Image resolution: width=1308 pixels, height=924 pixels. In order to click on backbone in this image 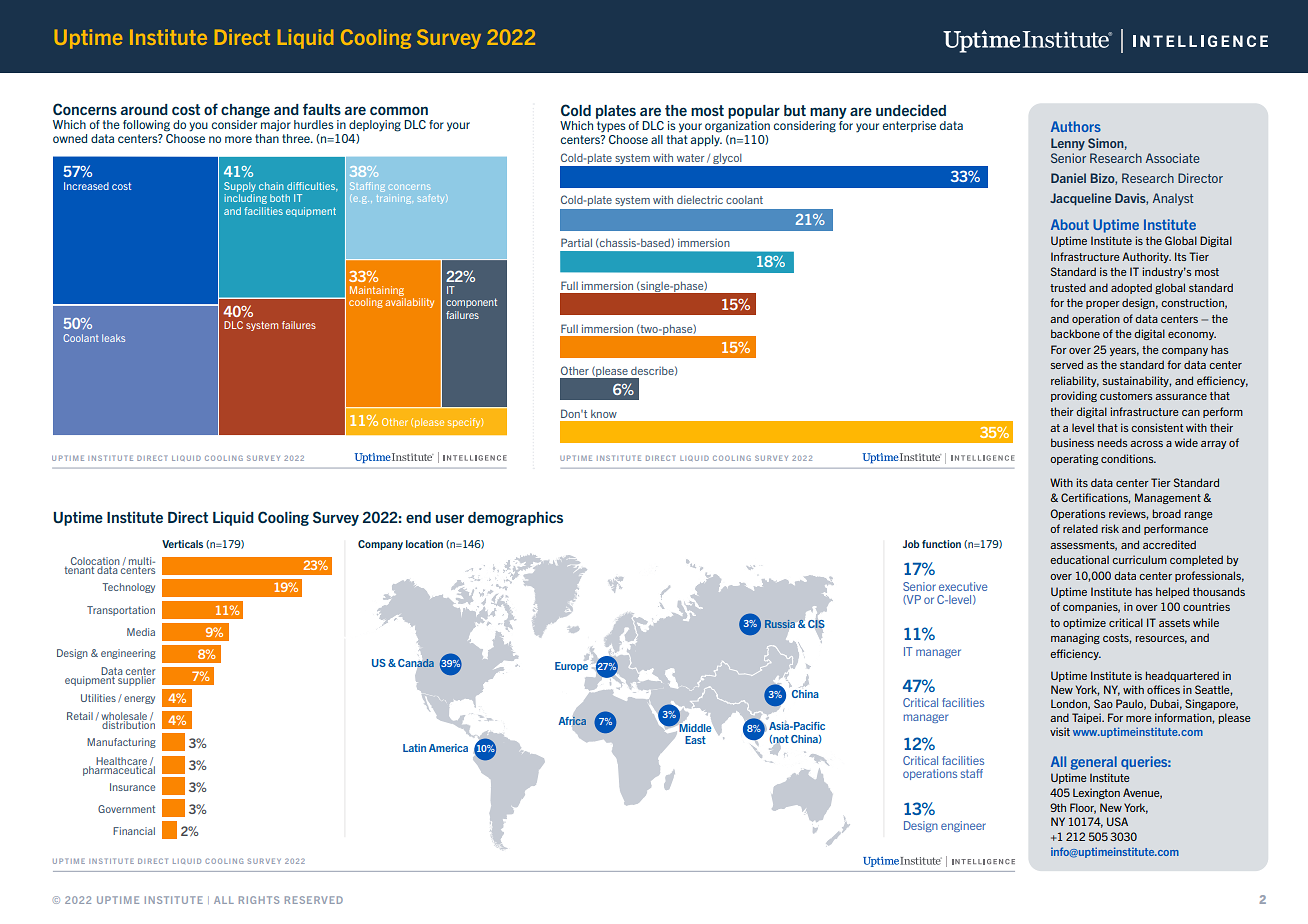, I will do `click(1075, 333)`.
